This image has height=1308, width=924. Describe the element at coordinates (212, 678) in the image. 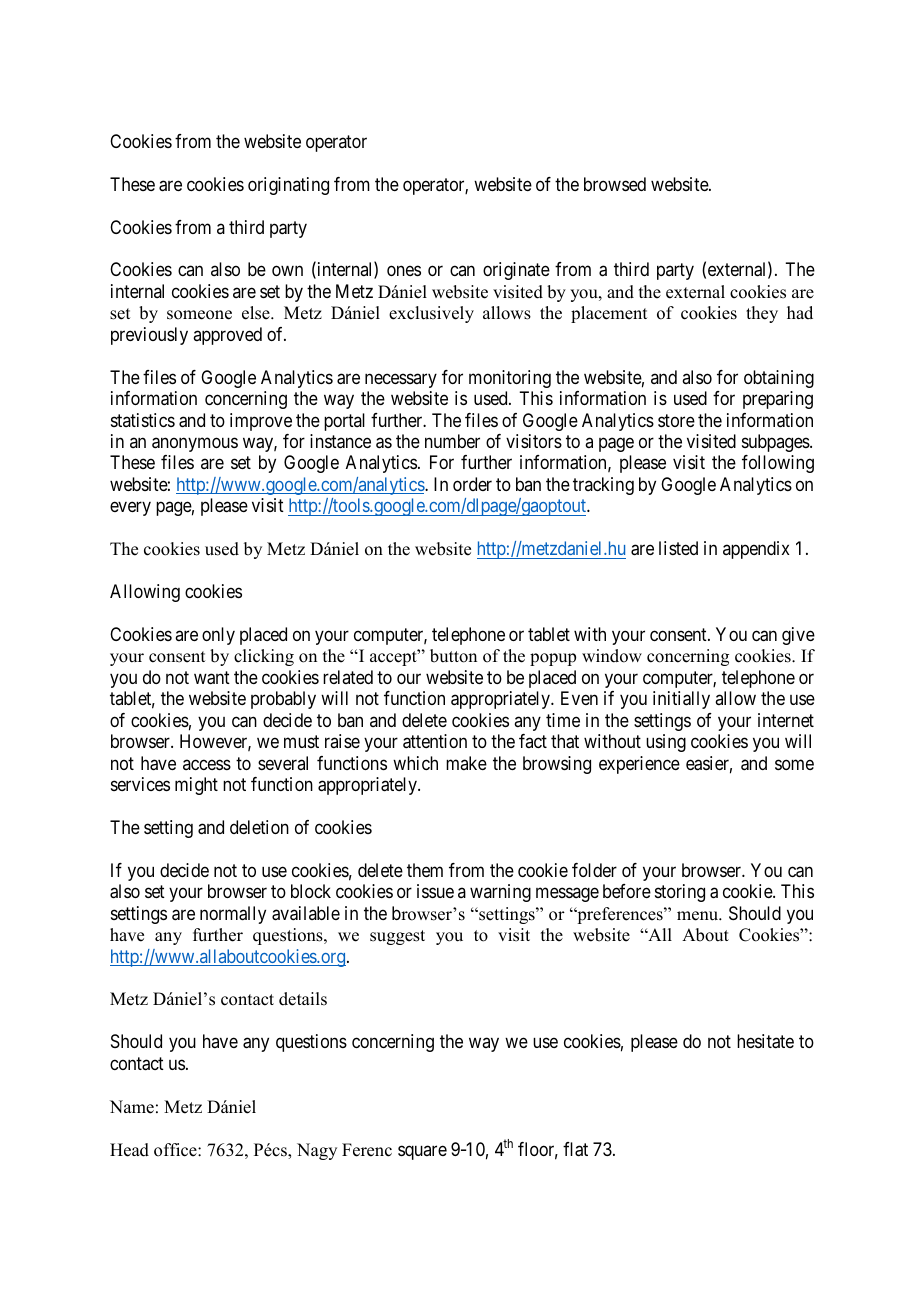

I see `want` at that location.
